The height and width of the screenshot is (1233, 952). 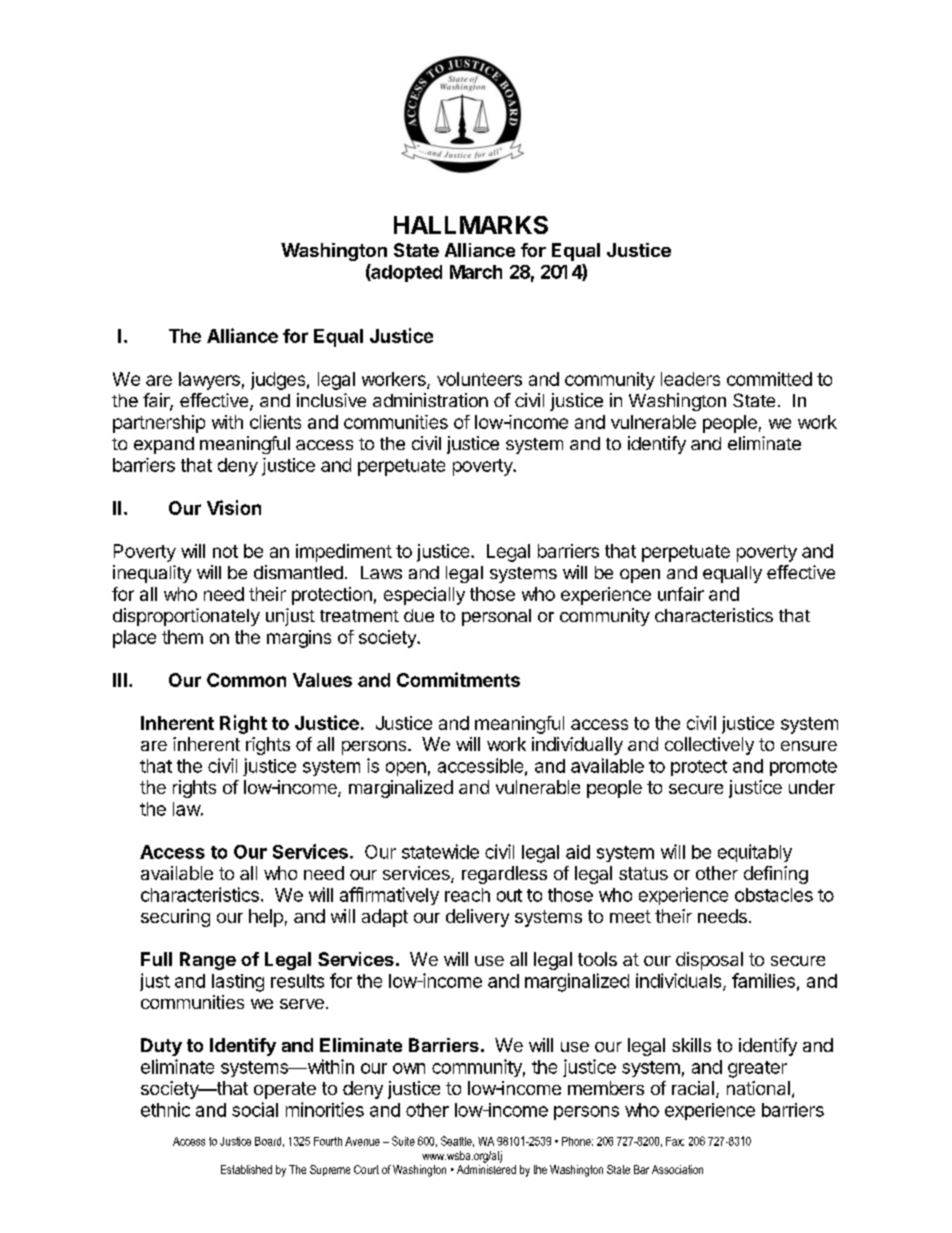 What do you see at coordinates (486, 1169) in the screenshot?
I see `Administered` at bounding box center [486, 1169].
